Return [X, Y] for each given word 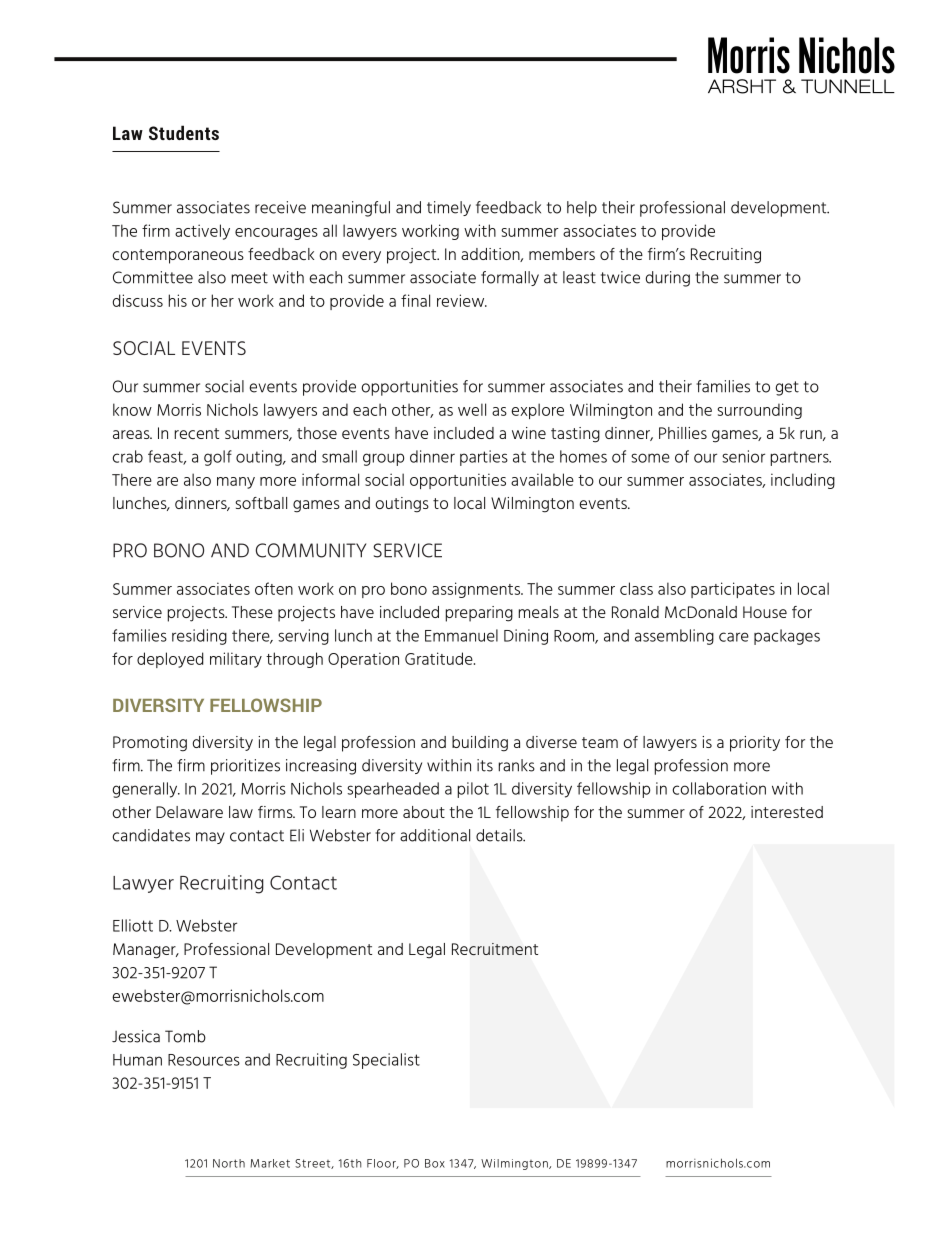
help [582, 209]
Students [184, 132]
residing [199, 637]
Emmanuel [461, 635]
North [229, 1163]
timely [449, 208]
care [734, 637]
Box [435, 1163]
